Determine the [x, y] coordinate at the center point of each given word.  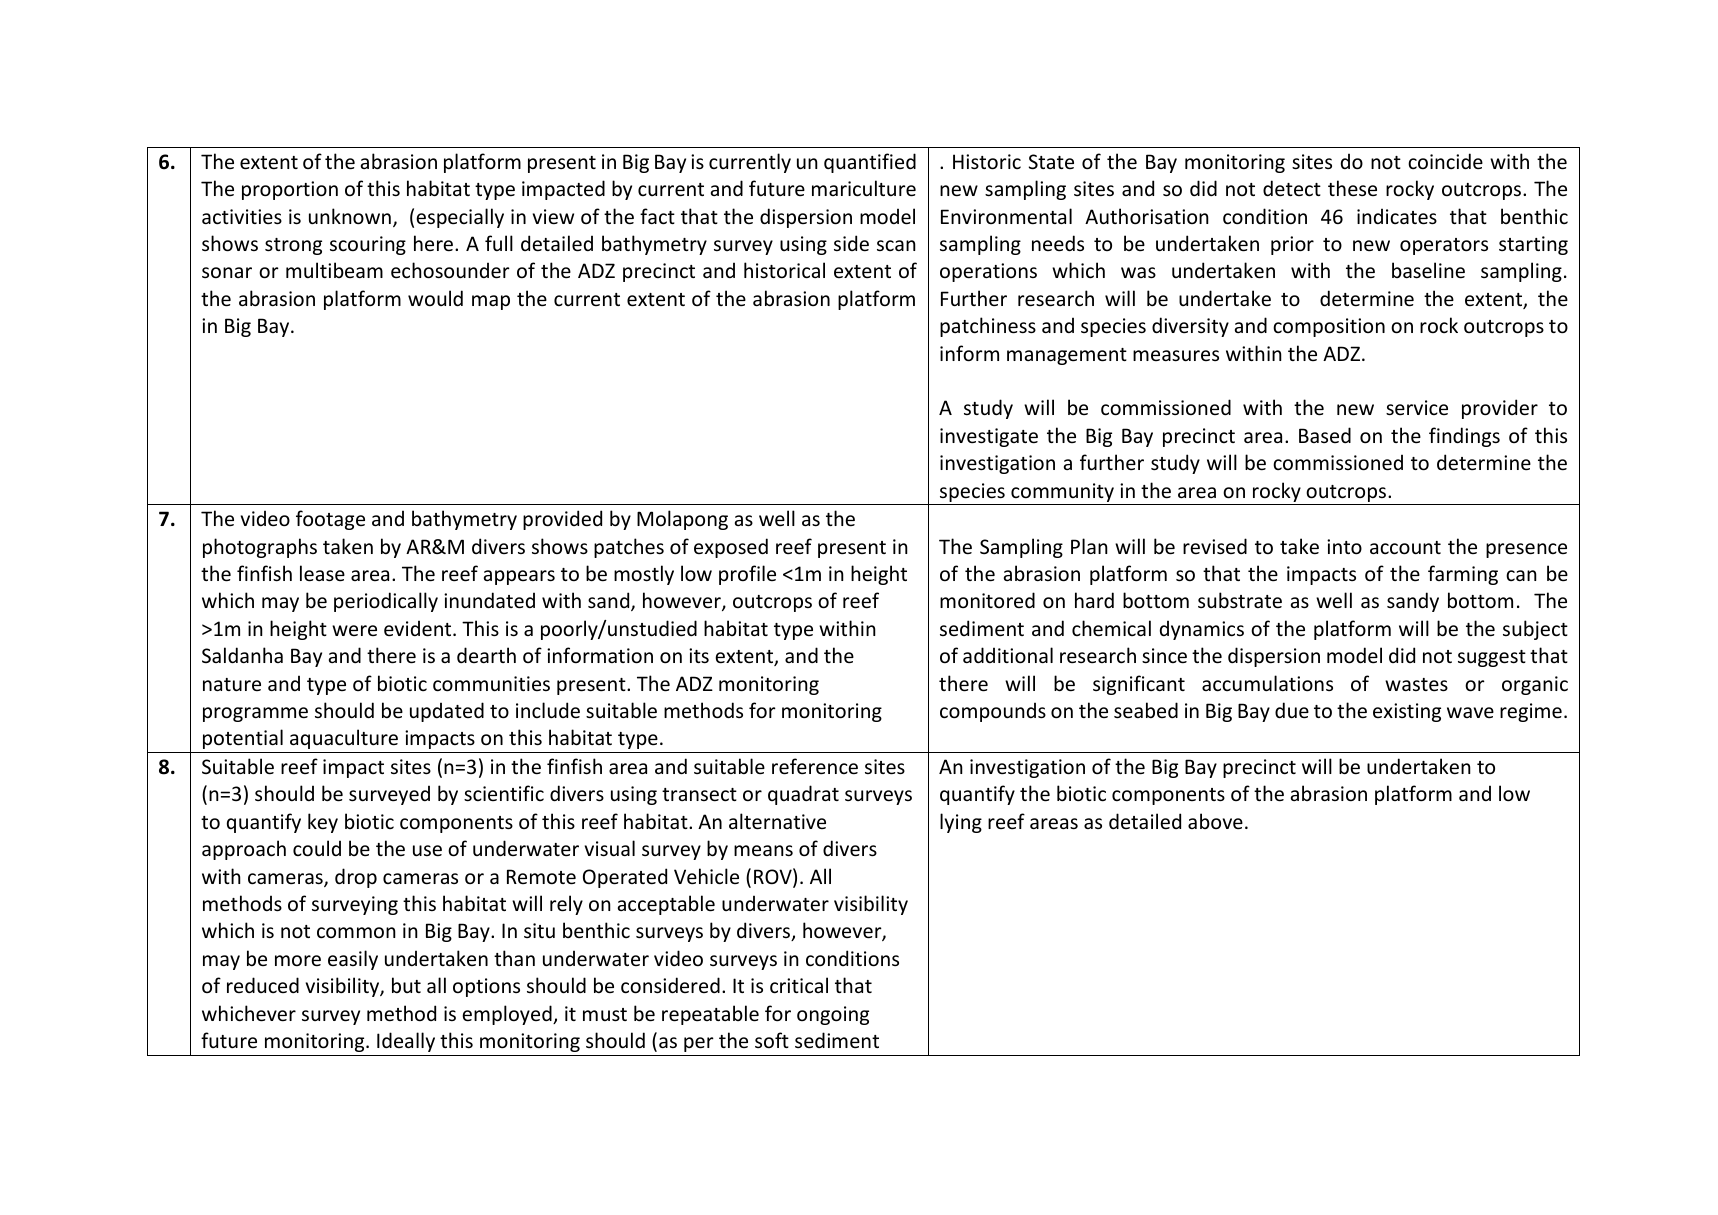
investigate [989, 437]
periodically [386, 602]
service [1417, 408]
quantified [870, 163]
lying [961, 823]
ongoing [833, 1015]
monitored [987, 600]
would [435, 298]
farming [1463, 575]
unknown [350, 216]
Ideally [406, 1042]
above [1215, 821]
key [323, 823]
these [1352, 188]
